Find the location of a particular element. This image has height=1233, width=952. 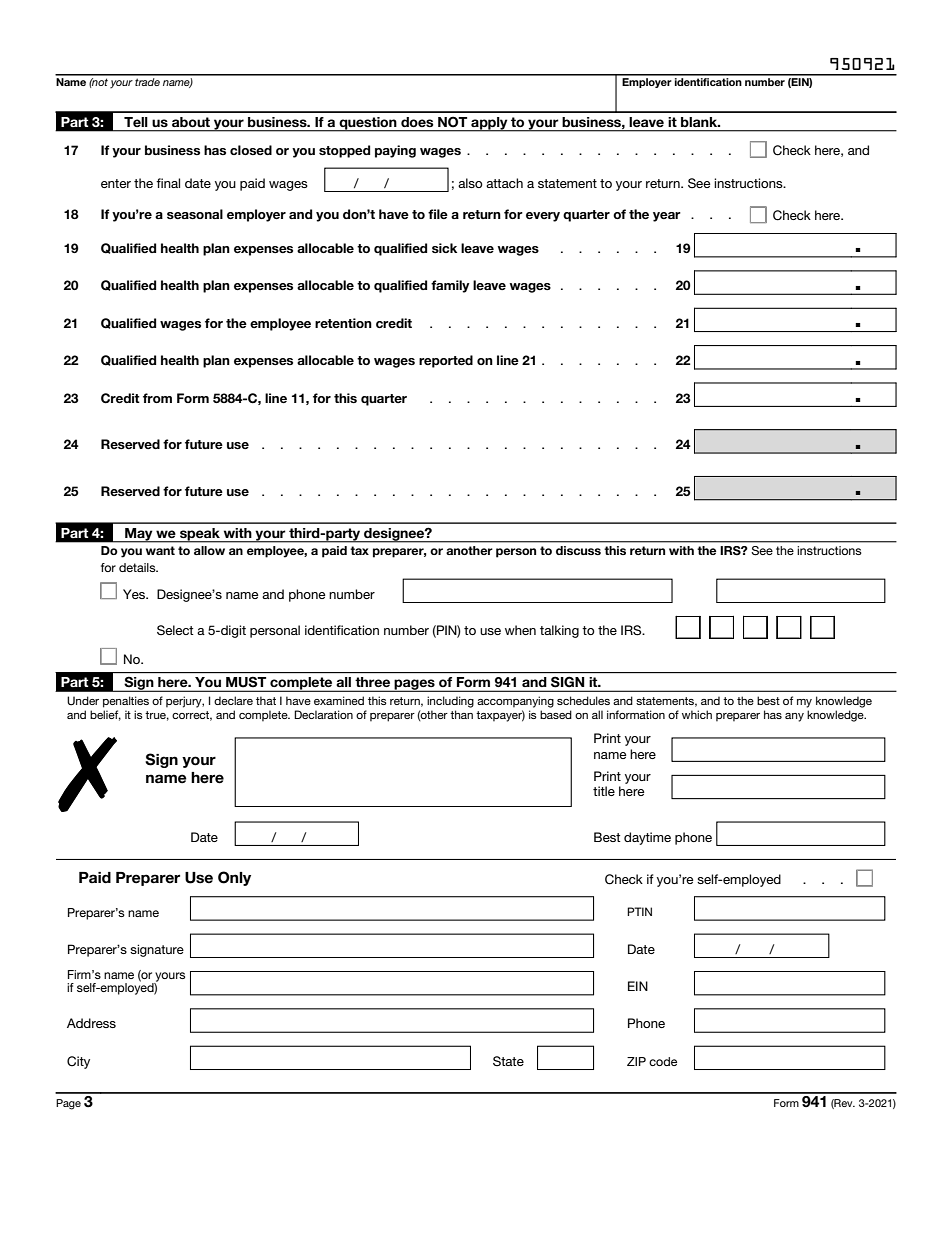

Only is located at coordinates (234, 878).
